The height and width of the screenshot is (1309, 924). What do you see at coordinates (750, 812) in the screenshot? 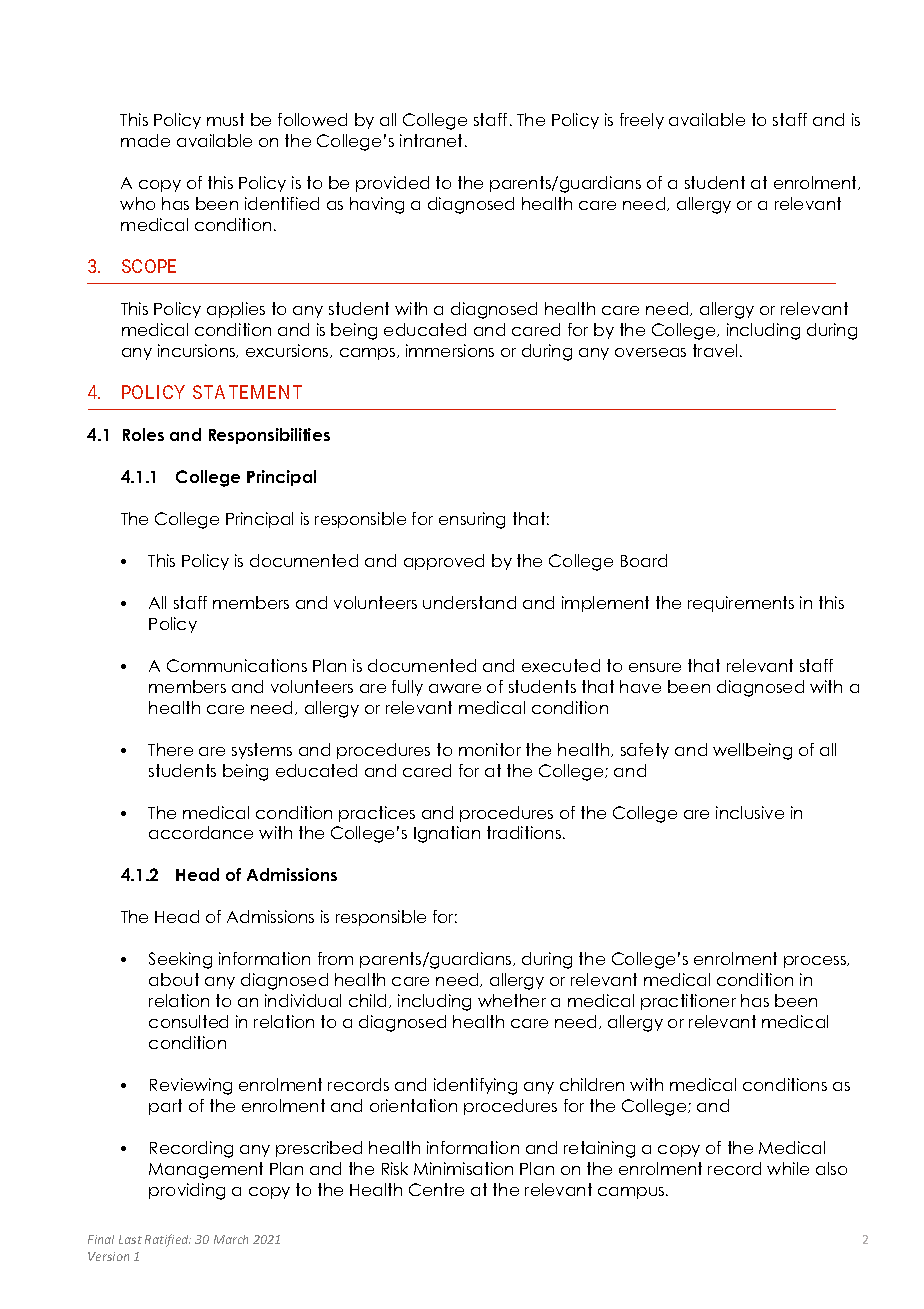
I see `inclusive` at bounding box center [750, 812].
